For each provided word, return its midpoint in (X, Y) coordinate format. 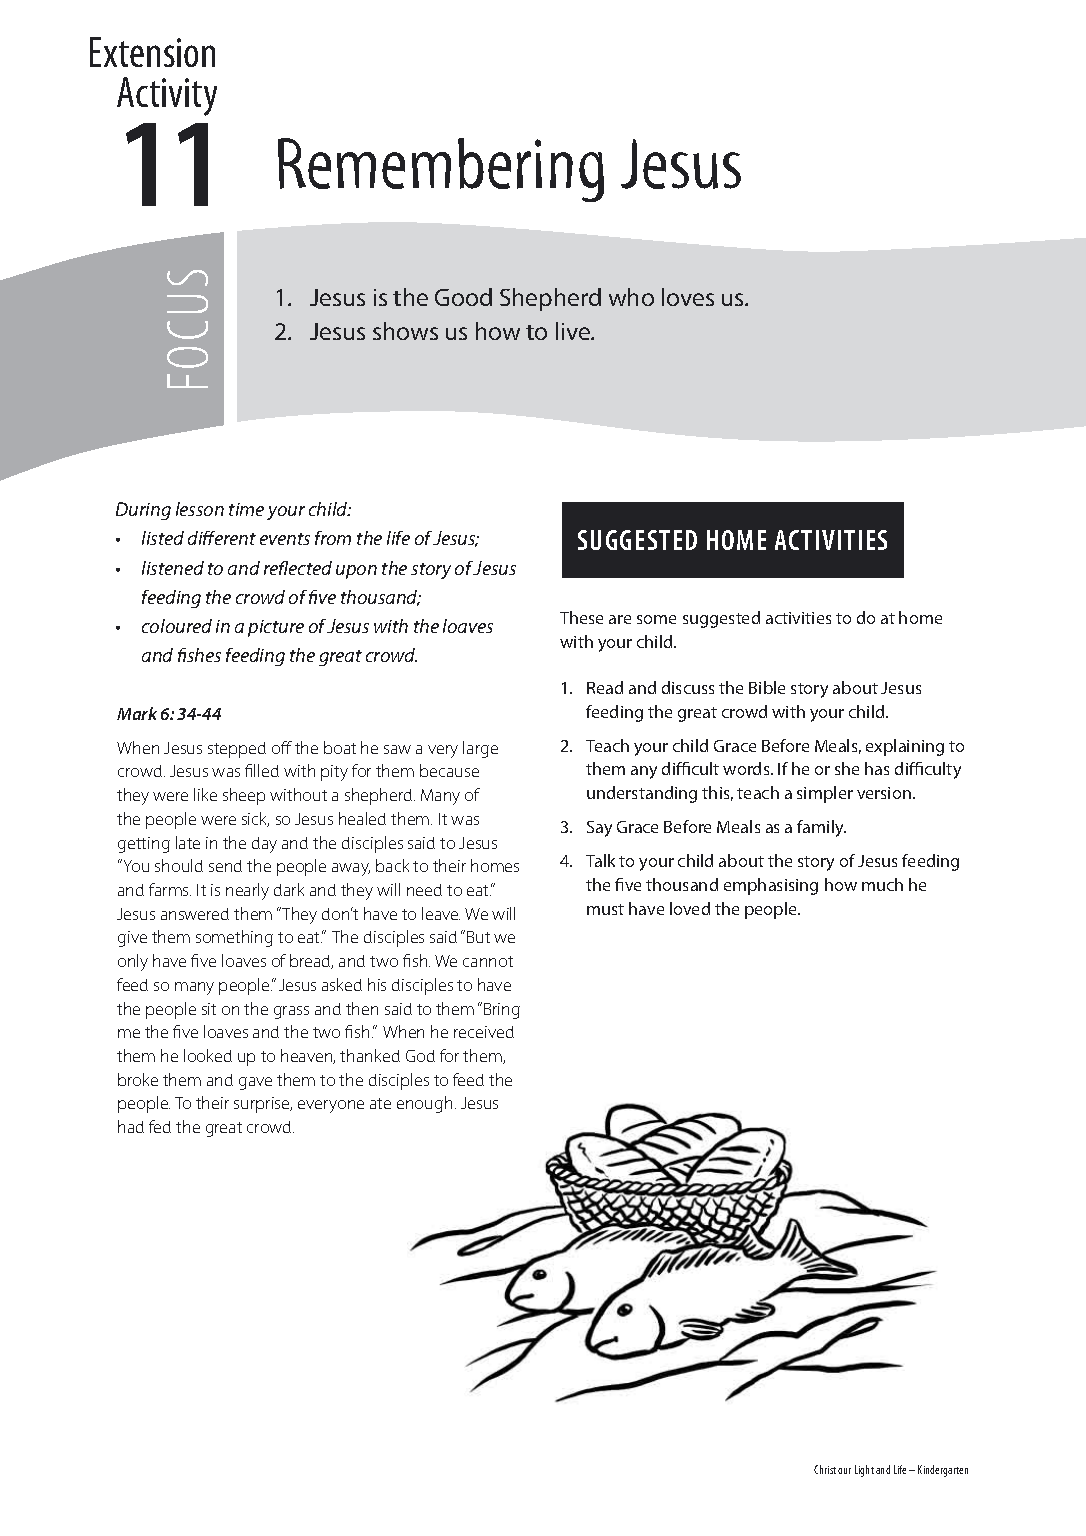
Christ (826, 1469)
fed (160, 1126)
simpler (825, 794)
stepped (237, 750)
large (480, 749)
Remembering (441, 170)
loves (688, 297)
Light (864, 1471)
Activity (167, 96)
